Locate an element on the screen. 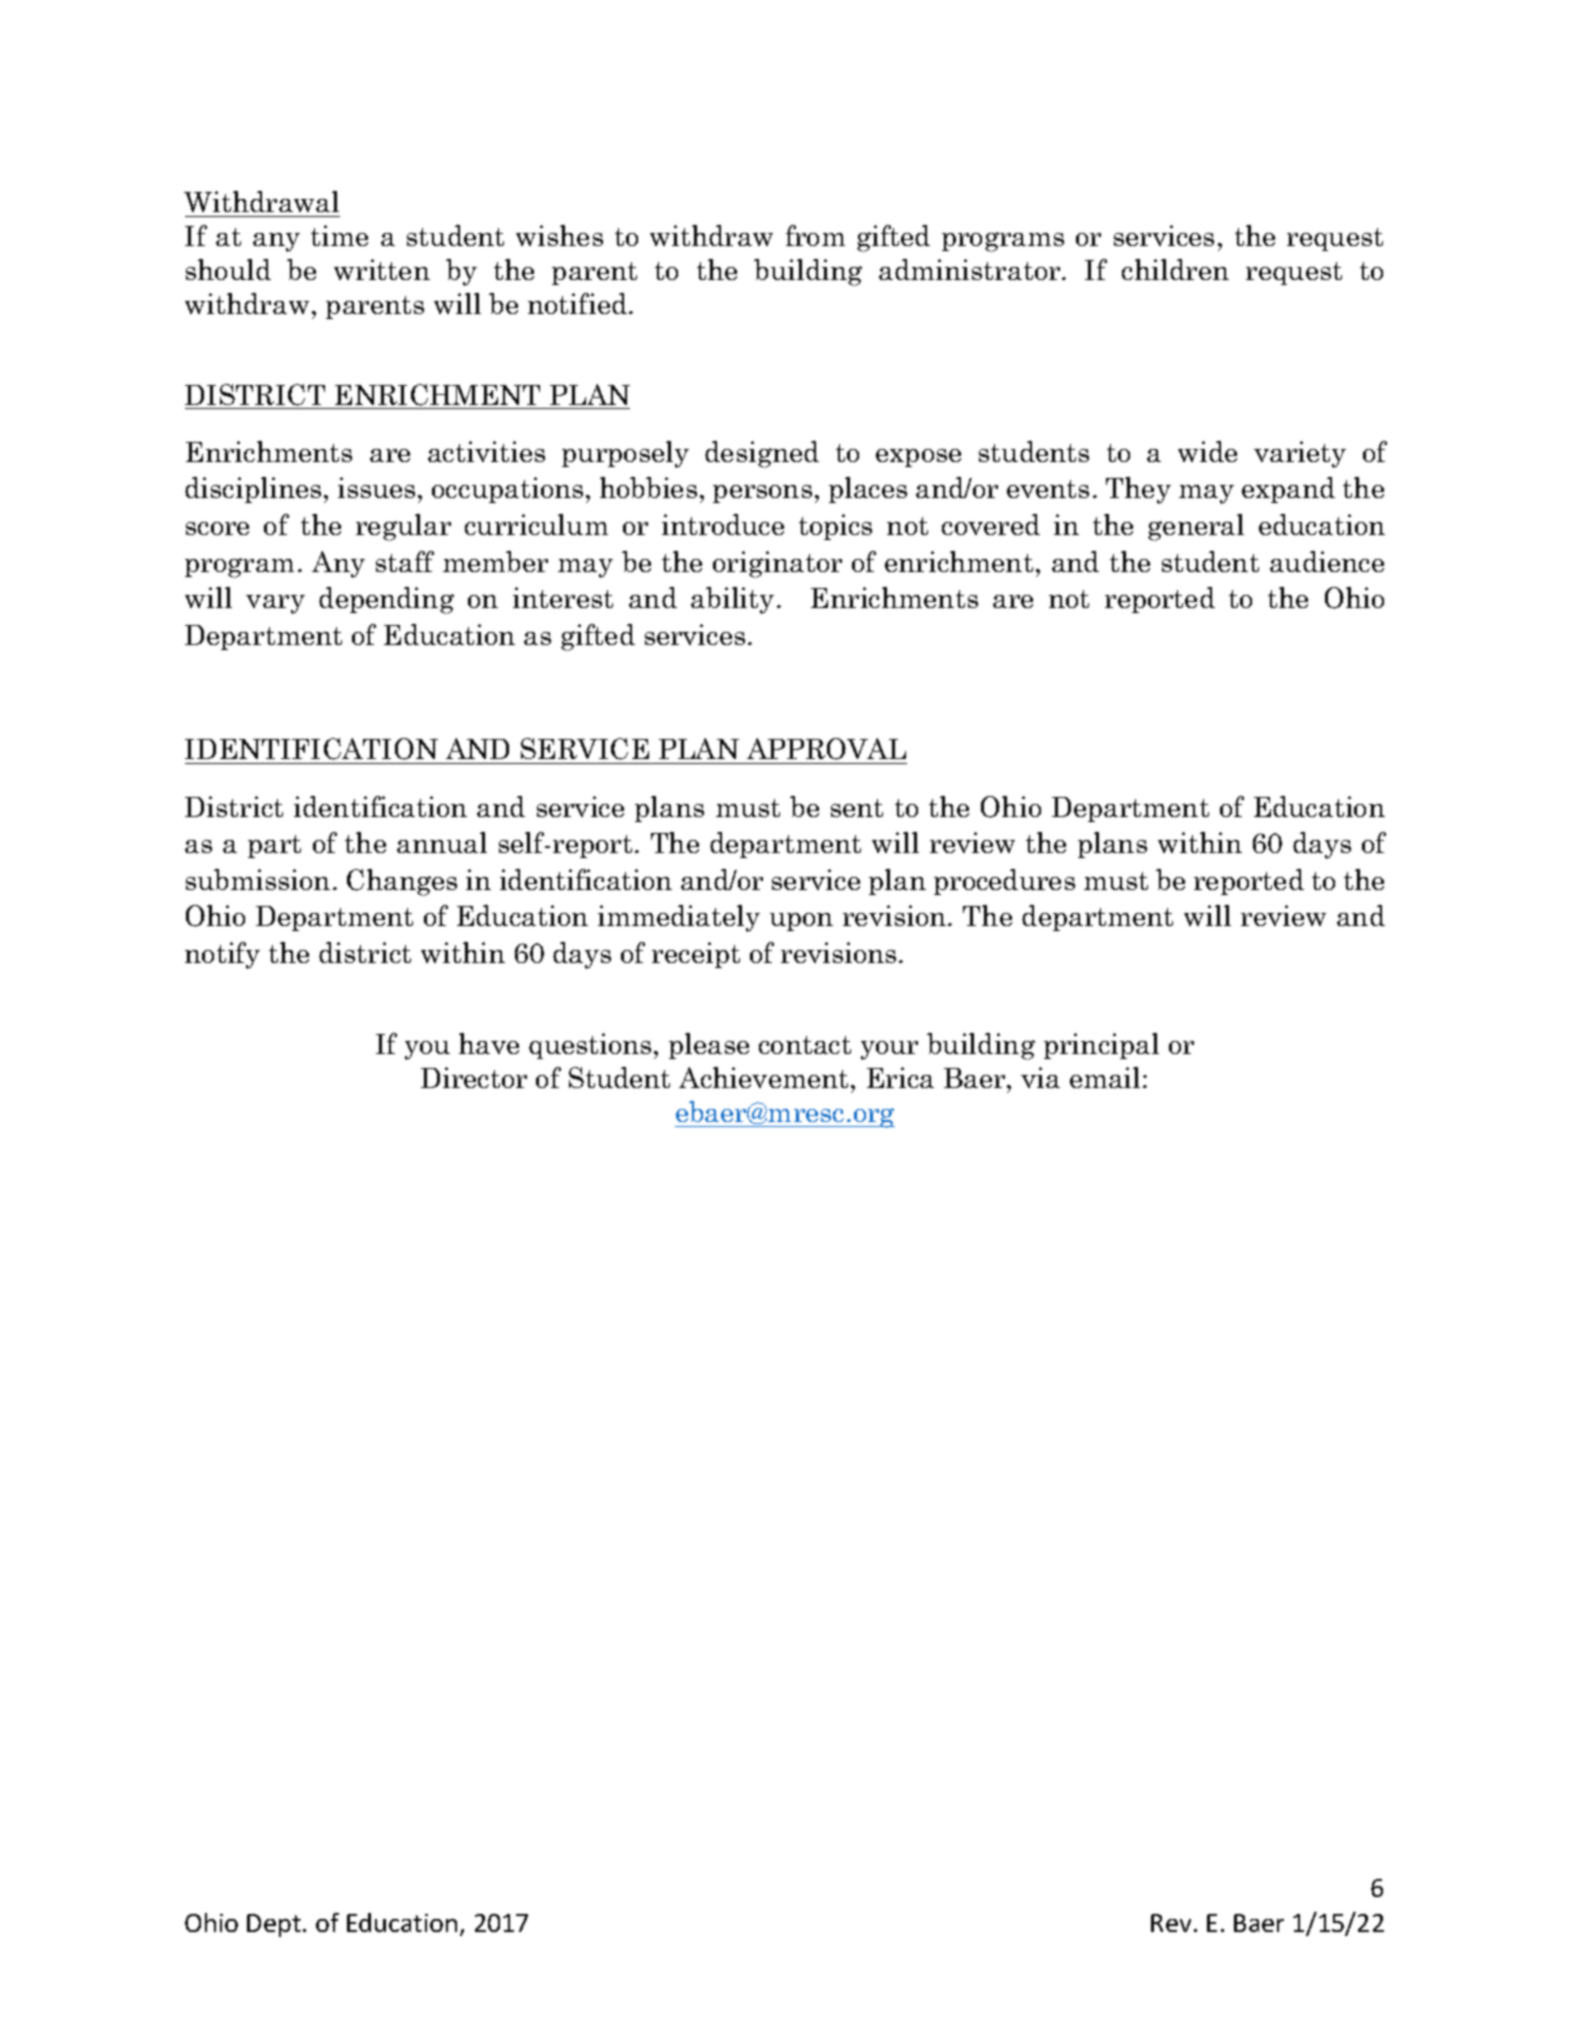 This screenshot has width=1570, height=2032. Director is located at coordinates (474, 1077).
